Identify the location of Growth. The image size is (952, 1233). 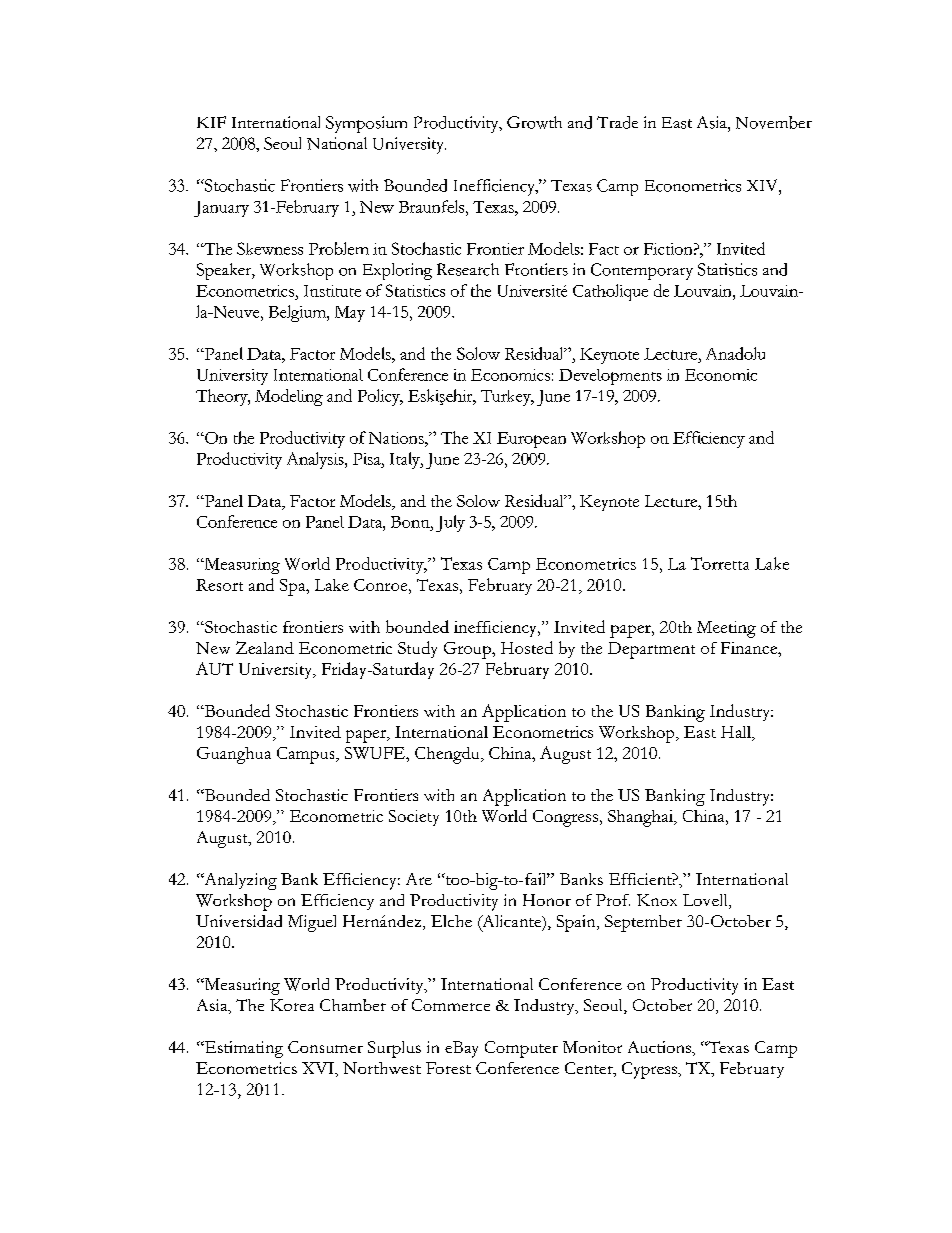
(534, 122).
